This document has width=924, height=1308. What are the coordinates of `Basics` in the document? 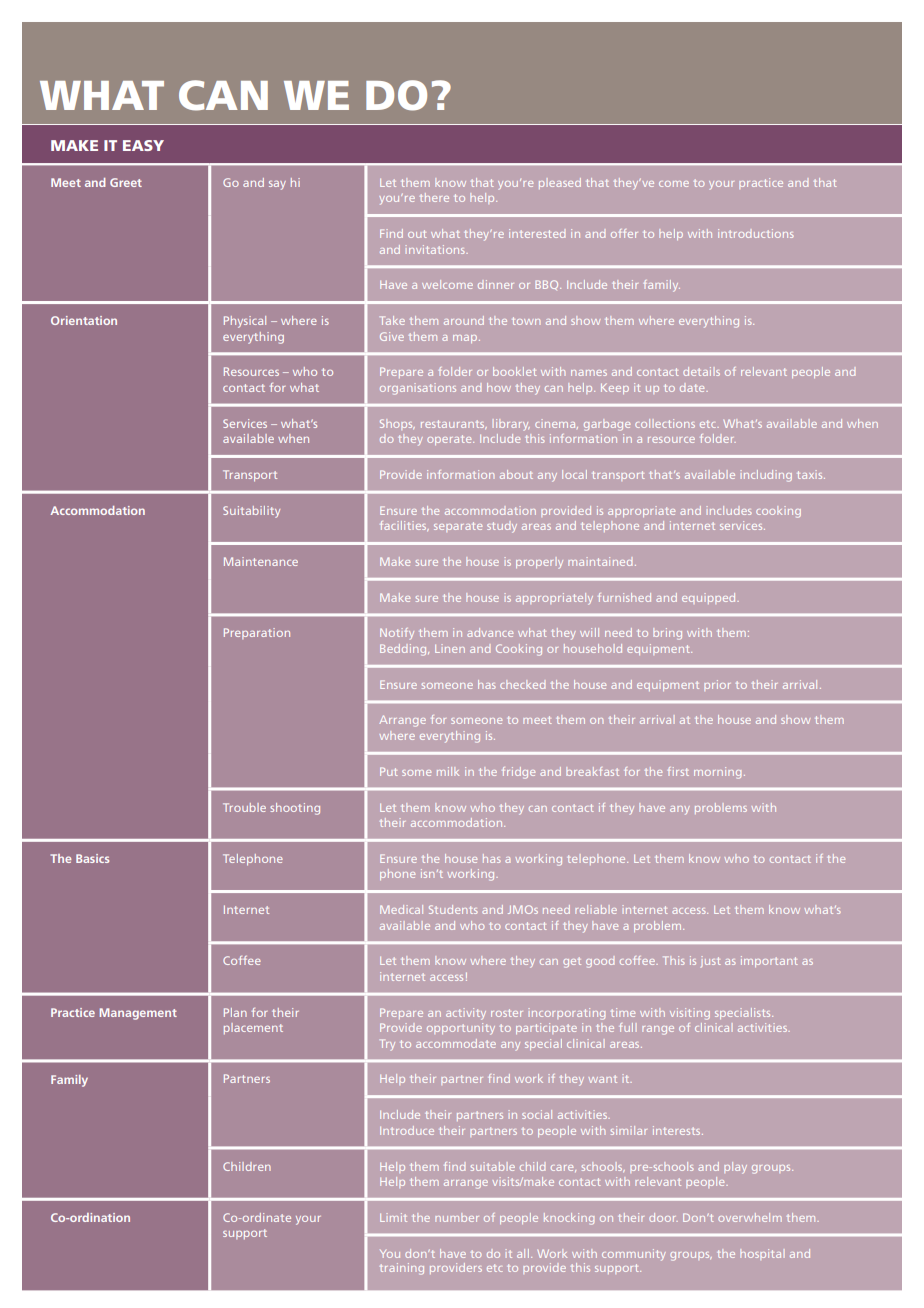 It's located at (92, 858).
